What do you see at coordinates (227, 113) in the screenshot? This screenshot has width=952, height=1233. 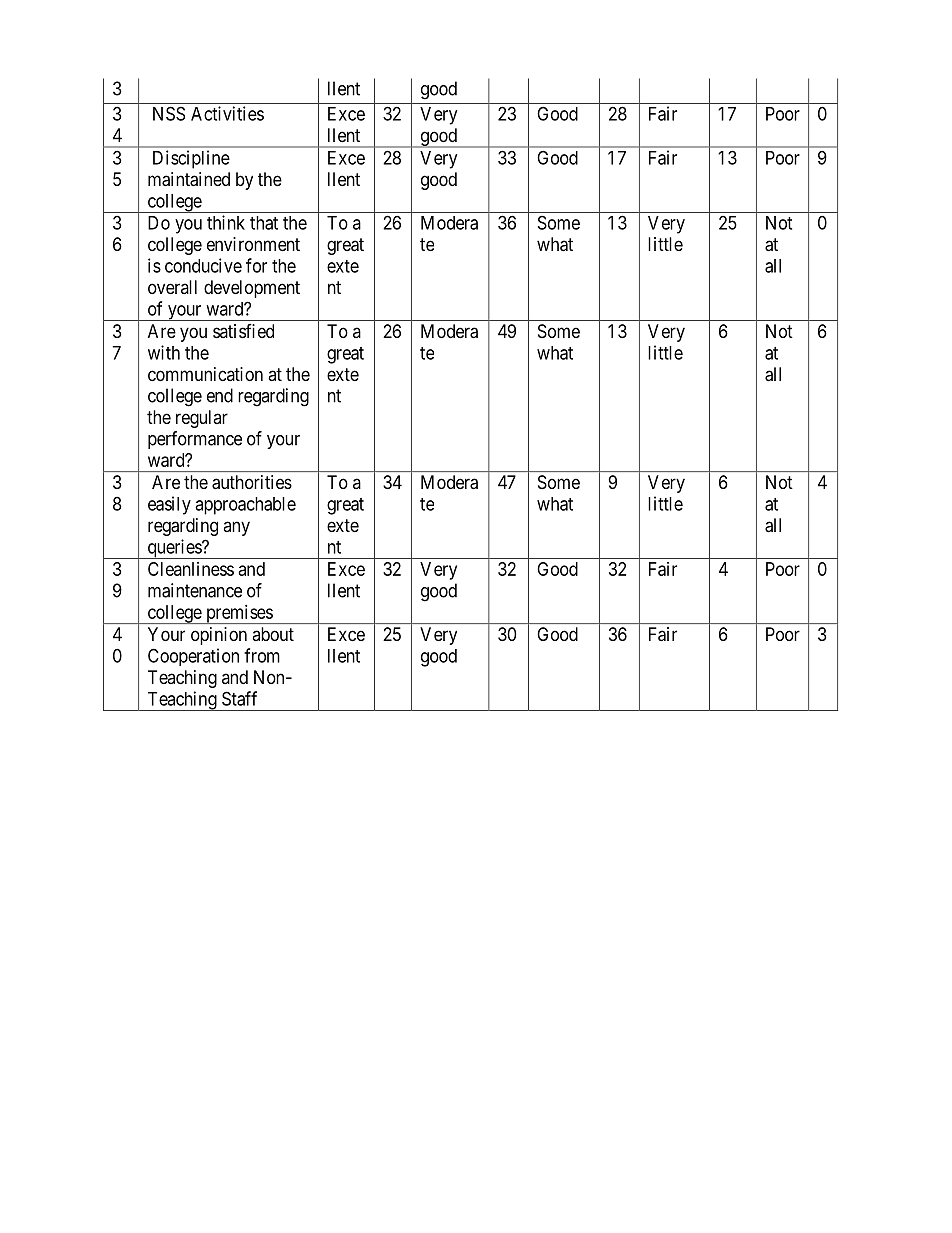 I see `Activities` at bounding box center [227, 113].
